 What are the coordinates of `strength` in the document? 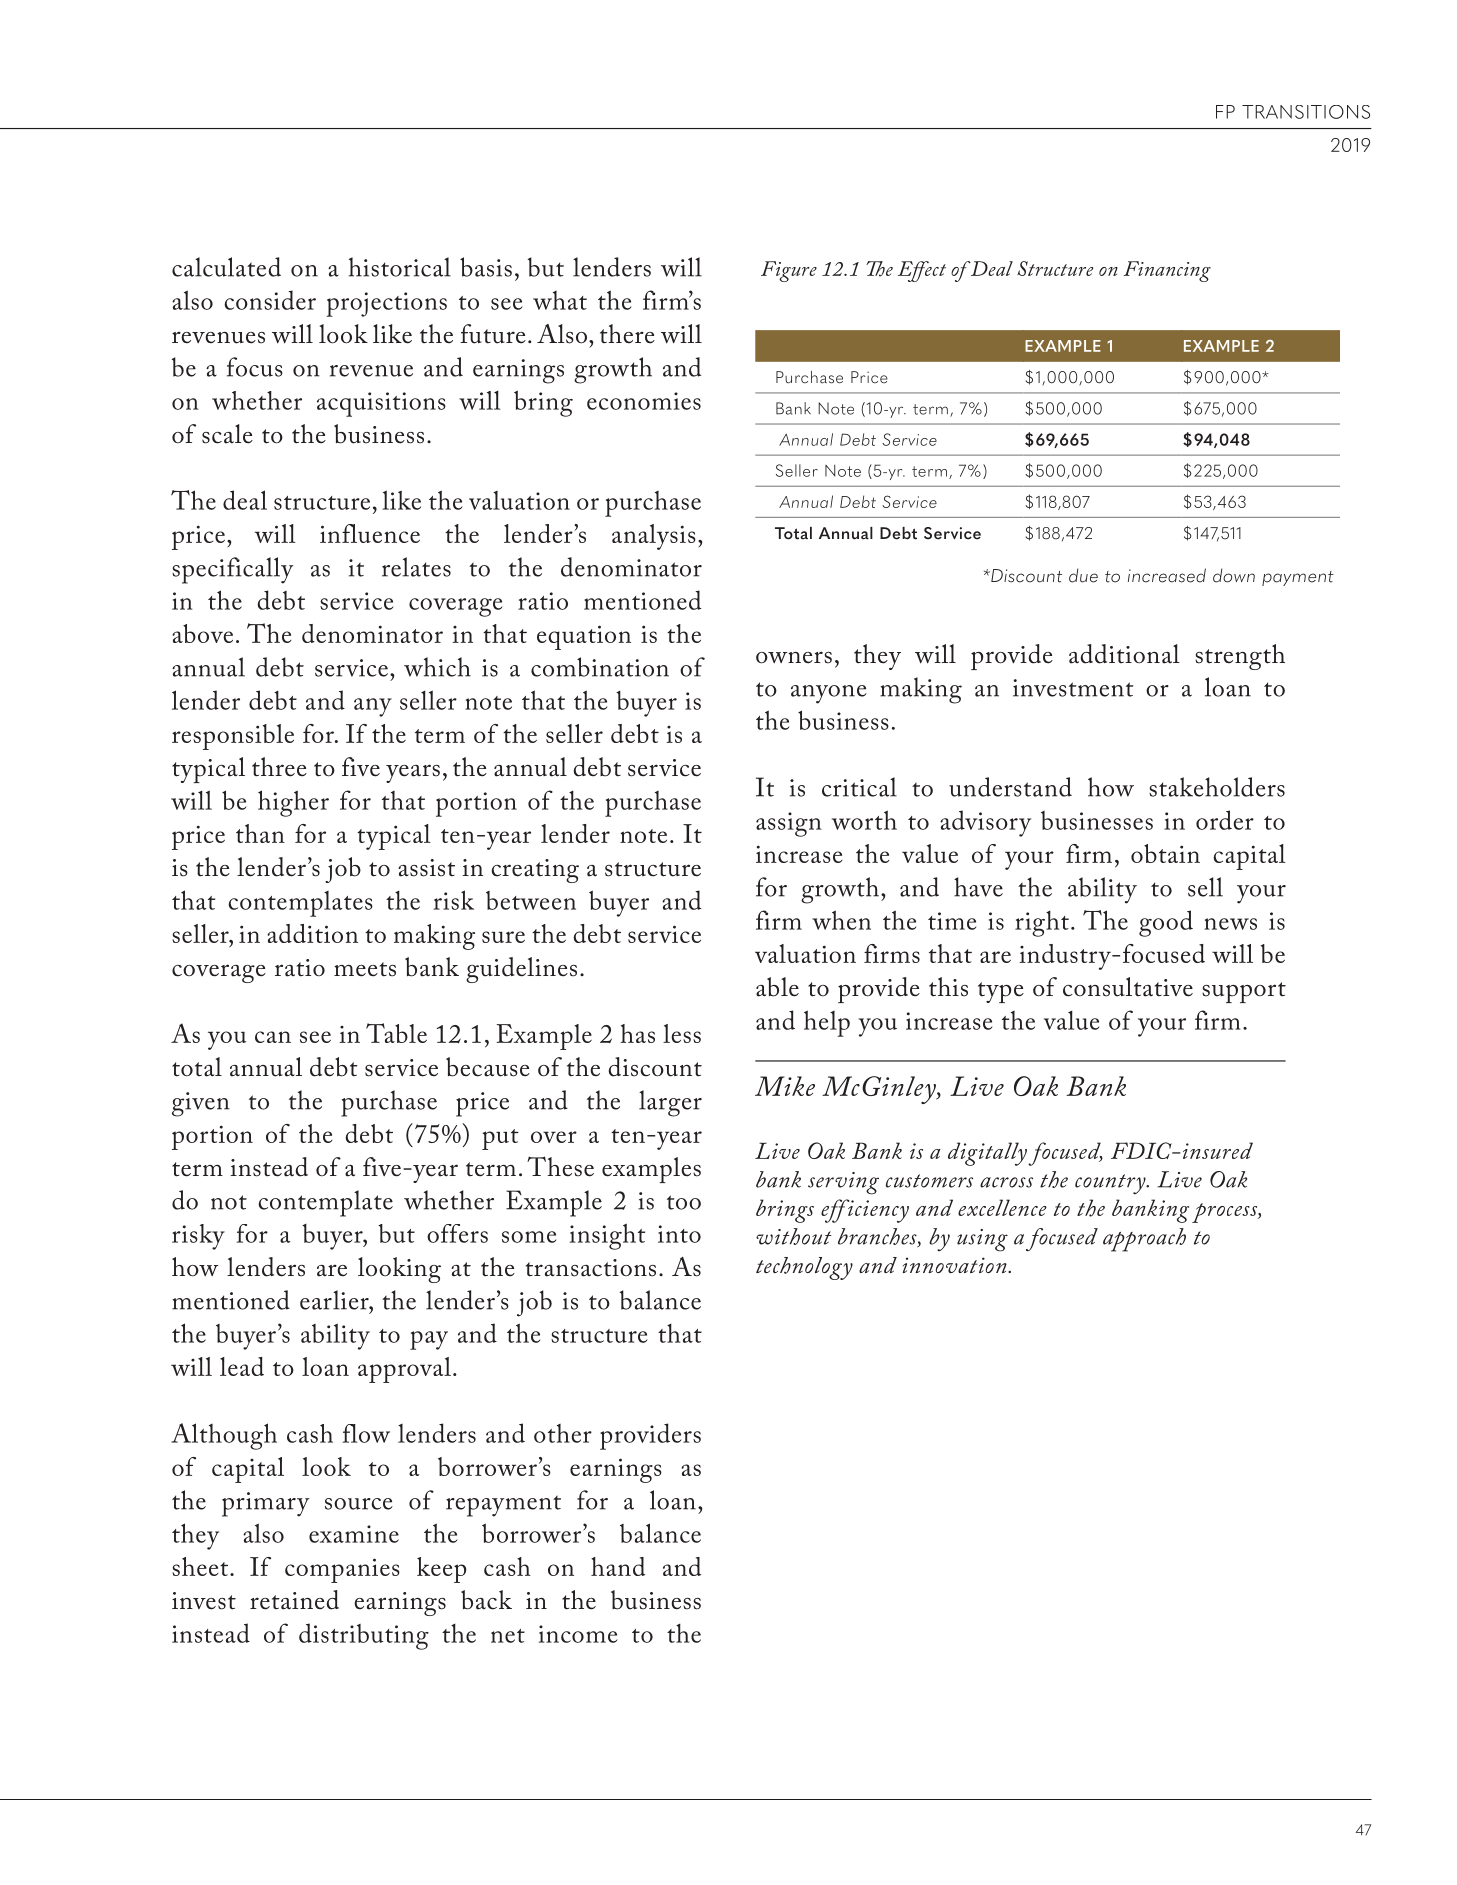 It's located at (1240, 657).
